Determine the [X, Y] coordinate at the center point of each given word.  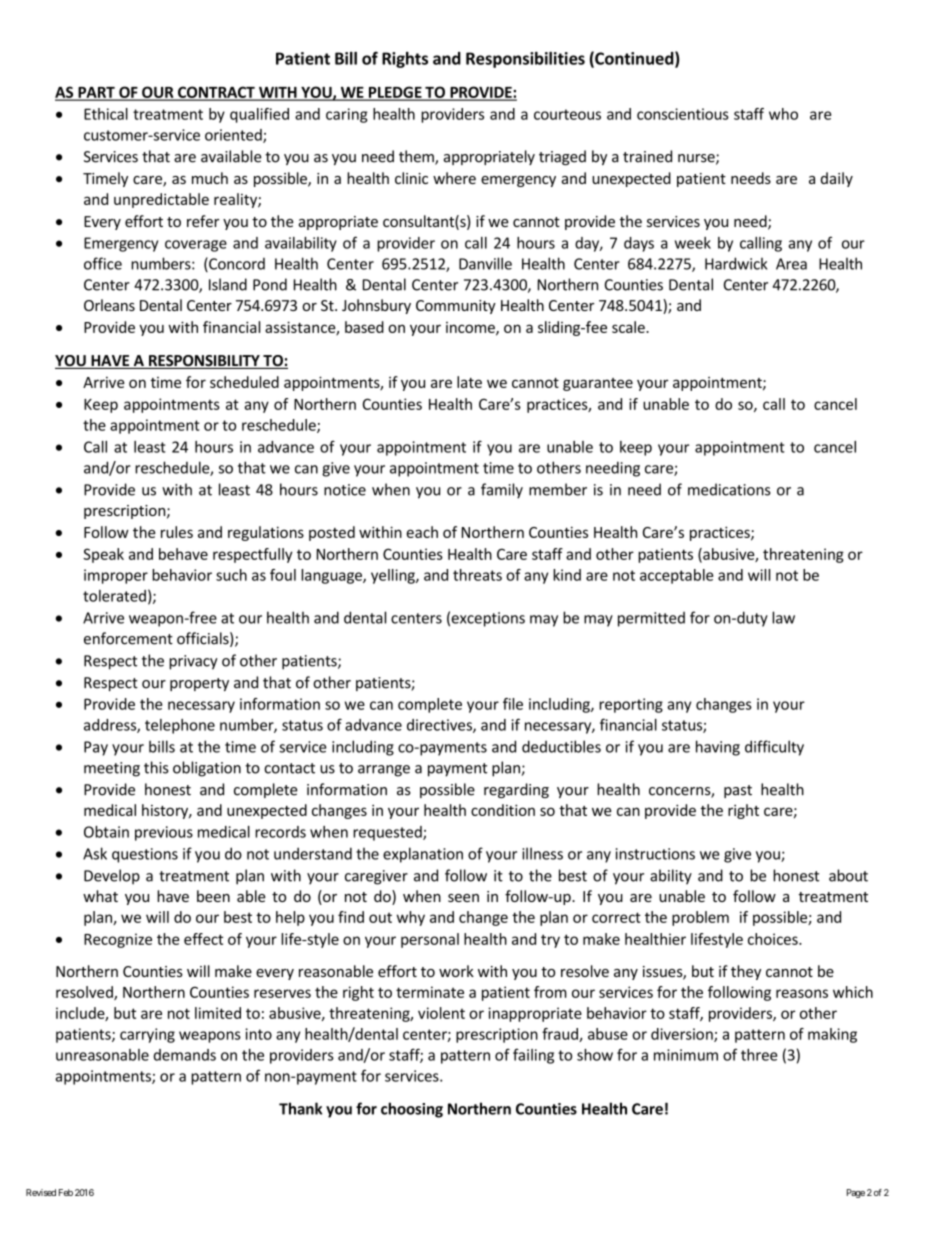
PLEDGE [395, 93]
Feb [66, 1192]
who [783, 114]
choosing [412, 1110]
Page [856, 1193]
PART [96, 93]
